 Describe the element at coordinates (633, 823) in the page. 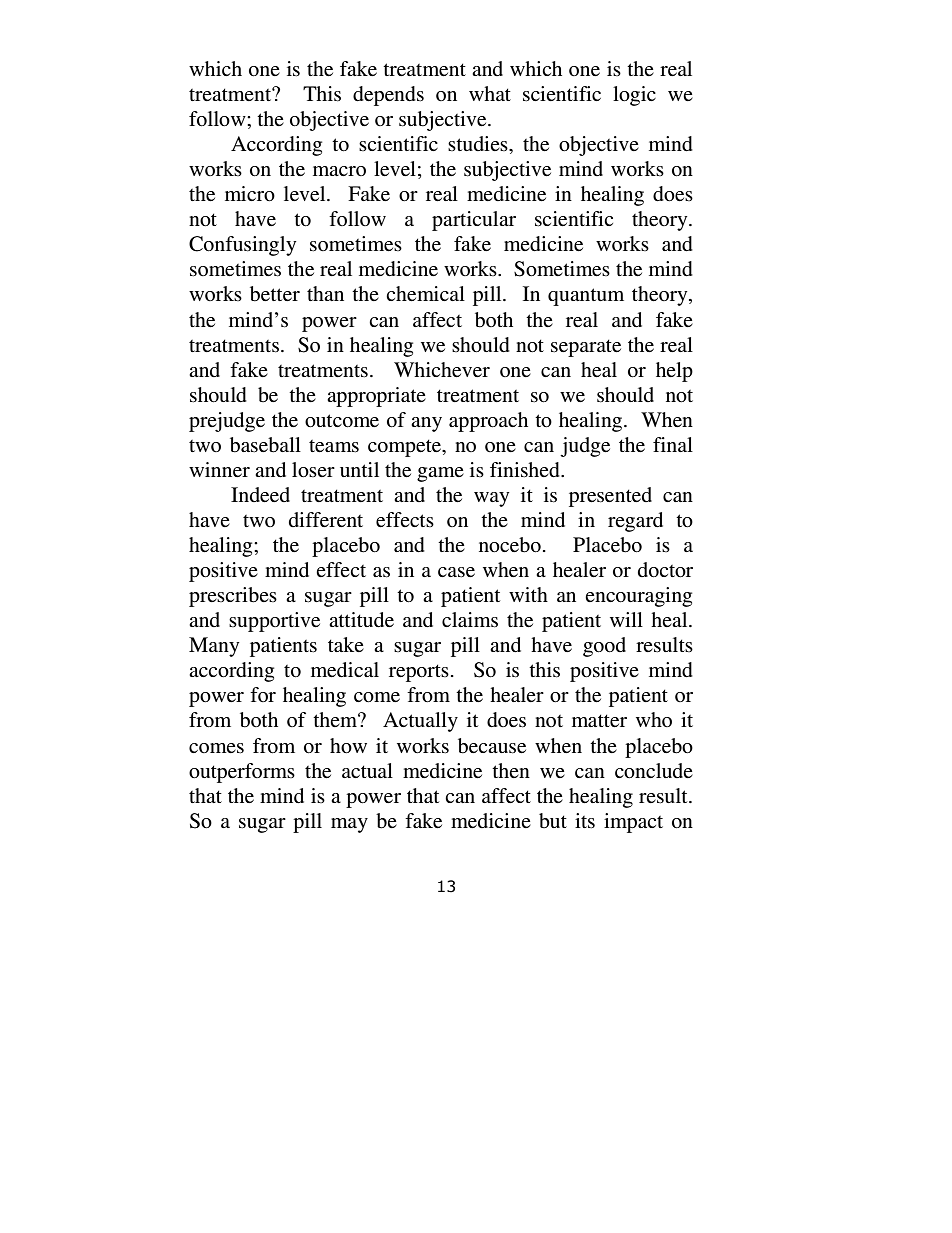

I see `impact` at that location.
